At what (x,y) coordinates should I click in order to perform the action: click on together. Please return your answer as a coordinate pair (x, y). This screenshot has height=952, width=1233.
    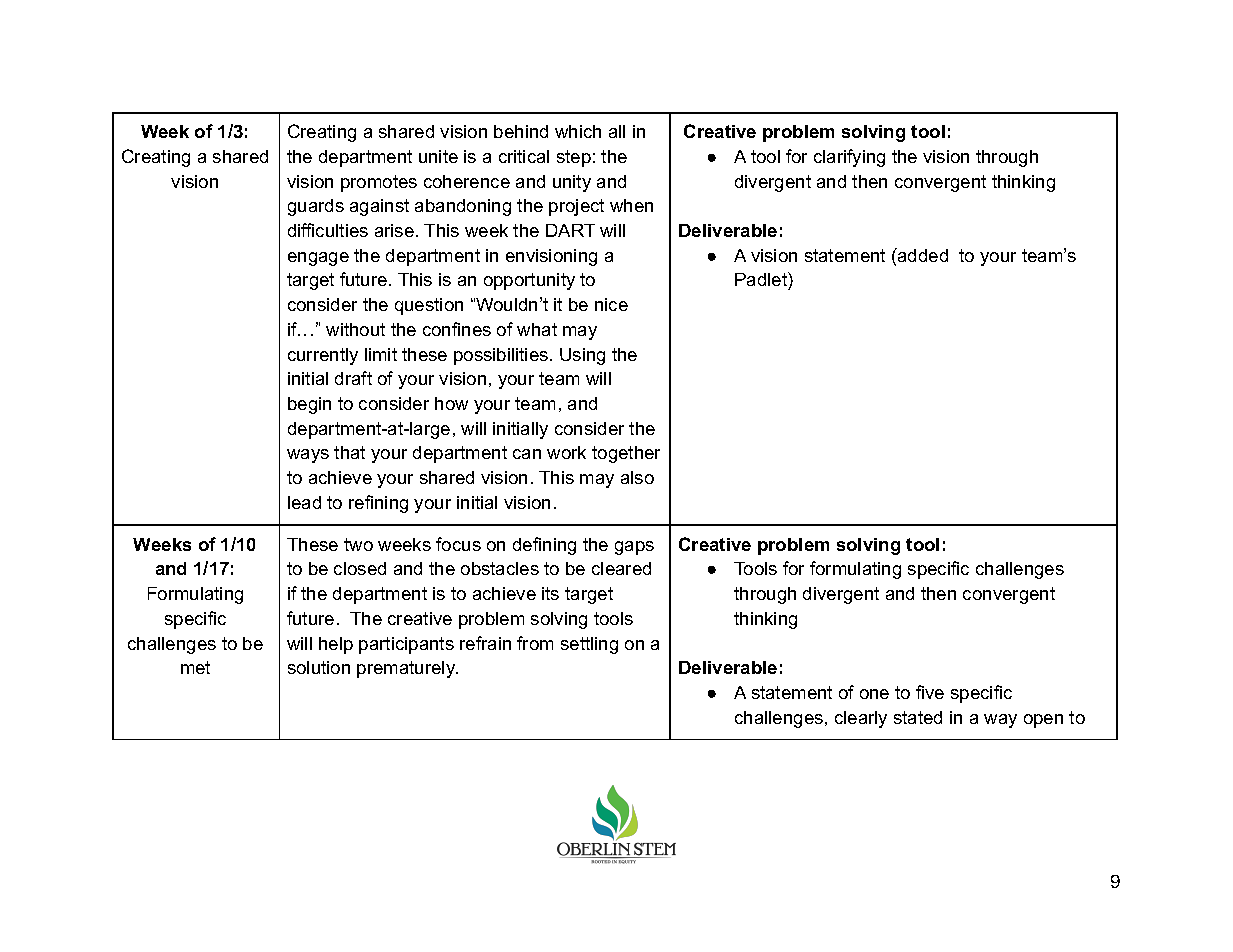
    Looking at the image, I should click on (626, 454).
